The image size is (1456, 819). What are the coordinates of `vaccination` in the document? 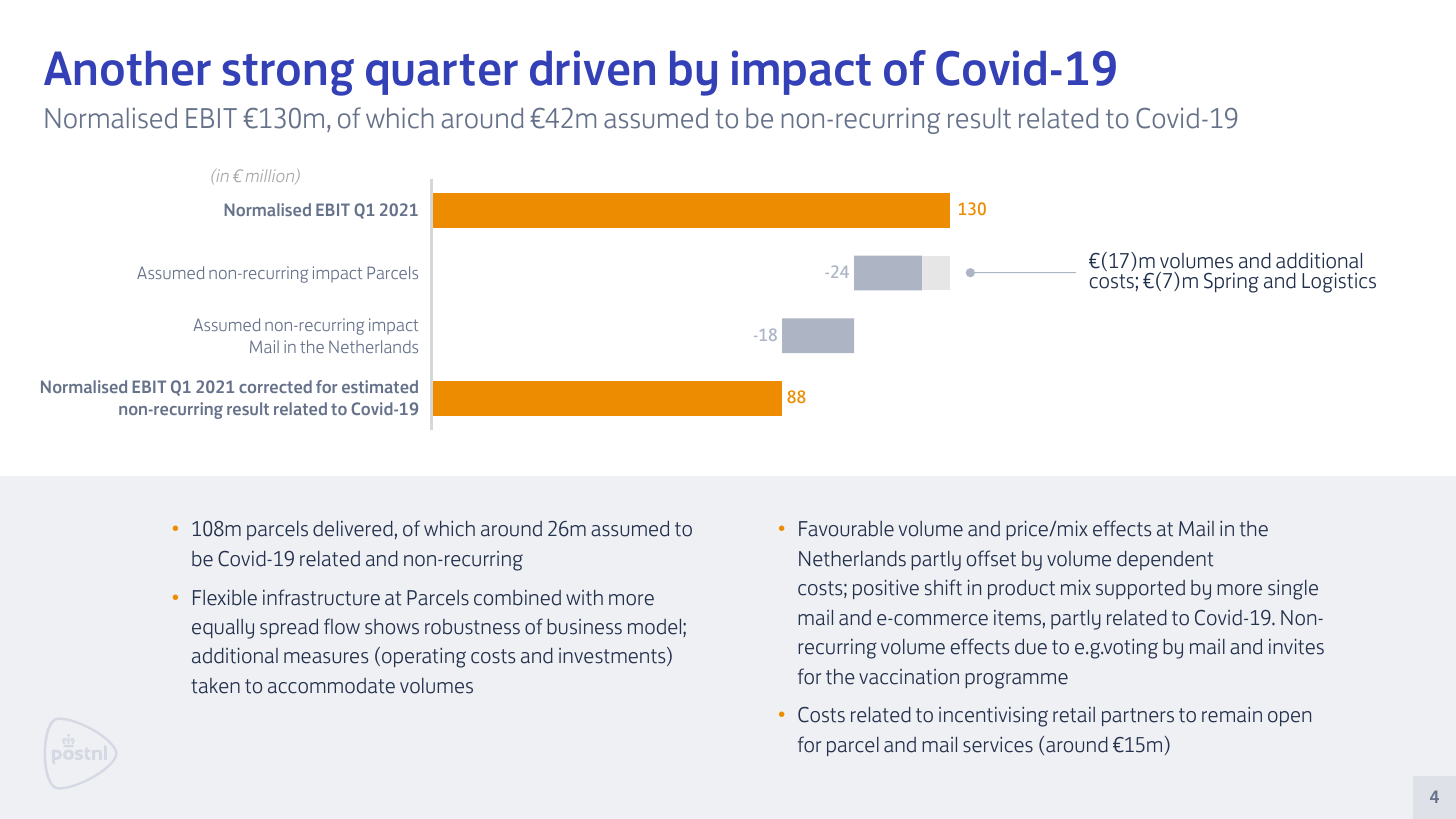 It's located at (909, 677).
